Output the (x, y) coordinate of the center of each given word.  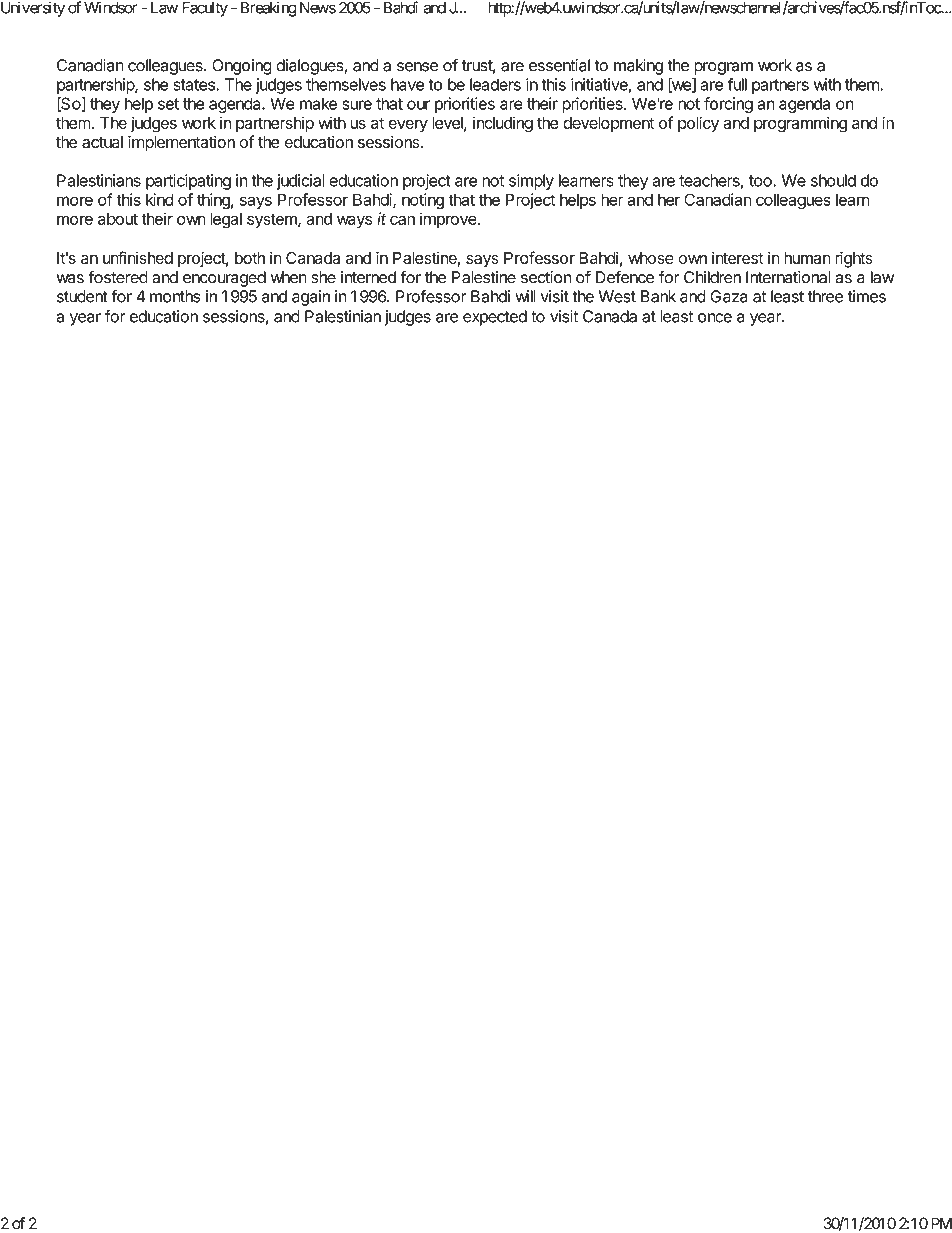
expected (495, 318)
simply (531, 182)
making (638, 67)
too (761, 181)
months (175, 296)
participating (188, 182)
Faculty (205, 9)
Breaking (269, 9)
